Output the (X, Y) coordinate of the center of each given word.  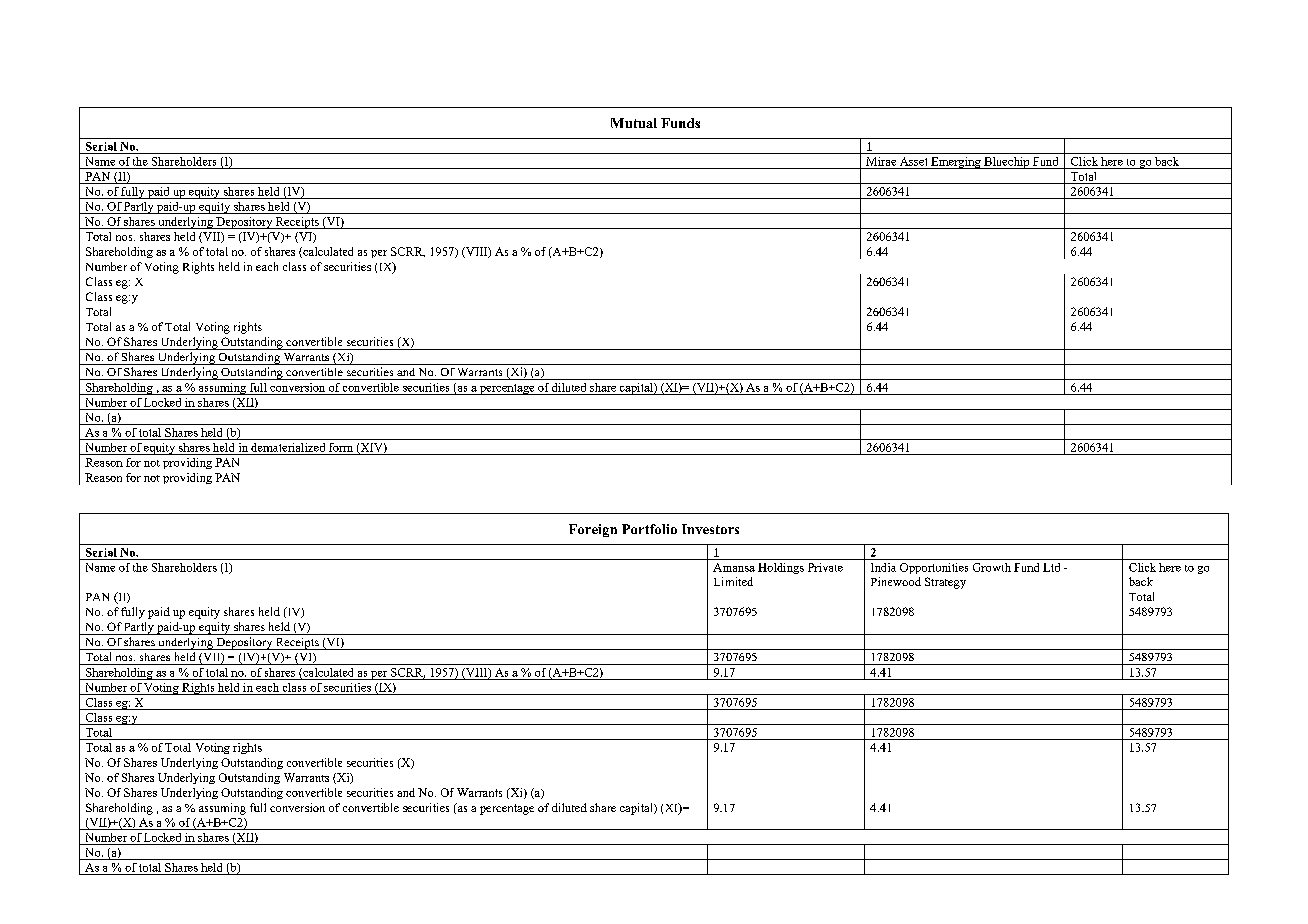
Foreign (593, 530)
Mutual (634, 123)
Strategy (945, 583)
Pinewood (896, 581)
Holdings (781, 568)
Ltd (1051, 567)
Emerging (956, 163)
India (883, 567)
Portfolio (649, 529)
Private (825, 567)
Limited (733, 581)
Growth (992, 567)
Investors (710, 529)
